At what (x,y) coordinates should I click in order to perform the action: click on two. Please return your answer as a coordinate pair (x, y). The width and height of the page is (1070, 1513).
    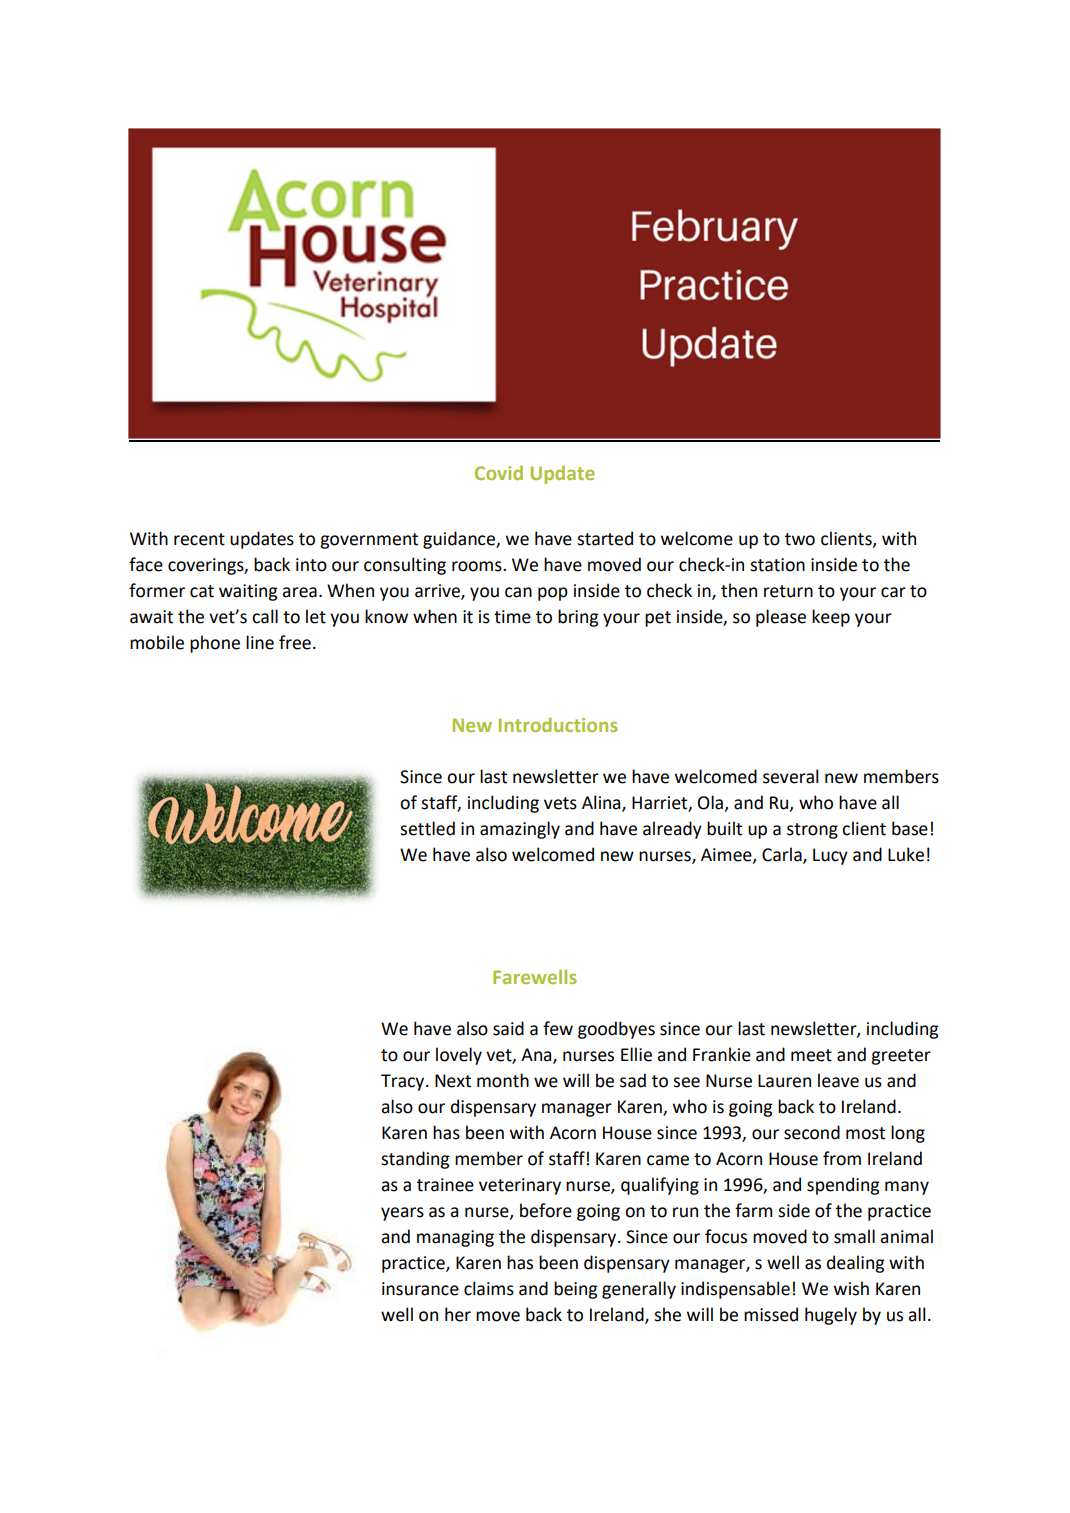
    Looking at the image, I should click on (800, 539).
